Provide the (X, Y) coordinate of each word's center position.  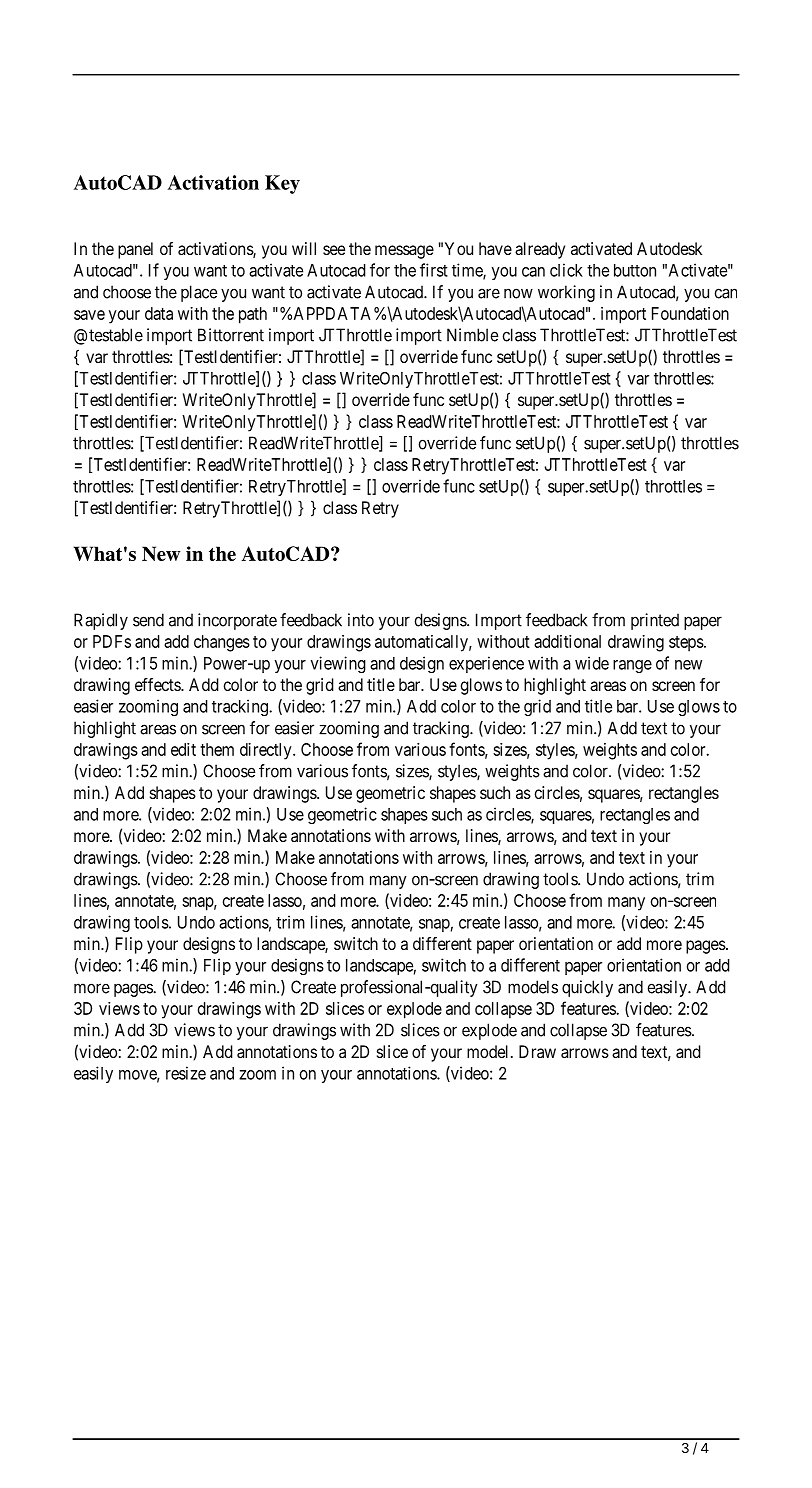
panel (135, 250)
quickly (587, 988)
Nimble (472, 335)
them (217, 749)
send (148, 620)
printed (655, 621)
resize (186, 1073)
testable (116, 335)
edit (183, 749)
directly (267, 751)
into (361, 620)
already (540, 250)
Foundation (690, 313)
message (404, 252)
